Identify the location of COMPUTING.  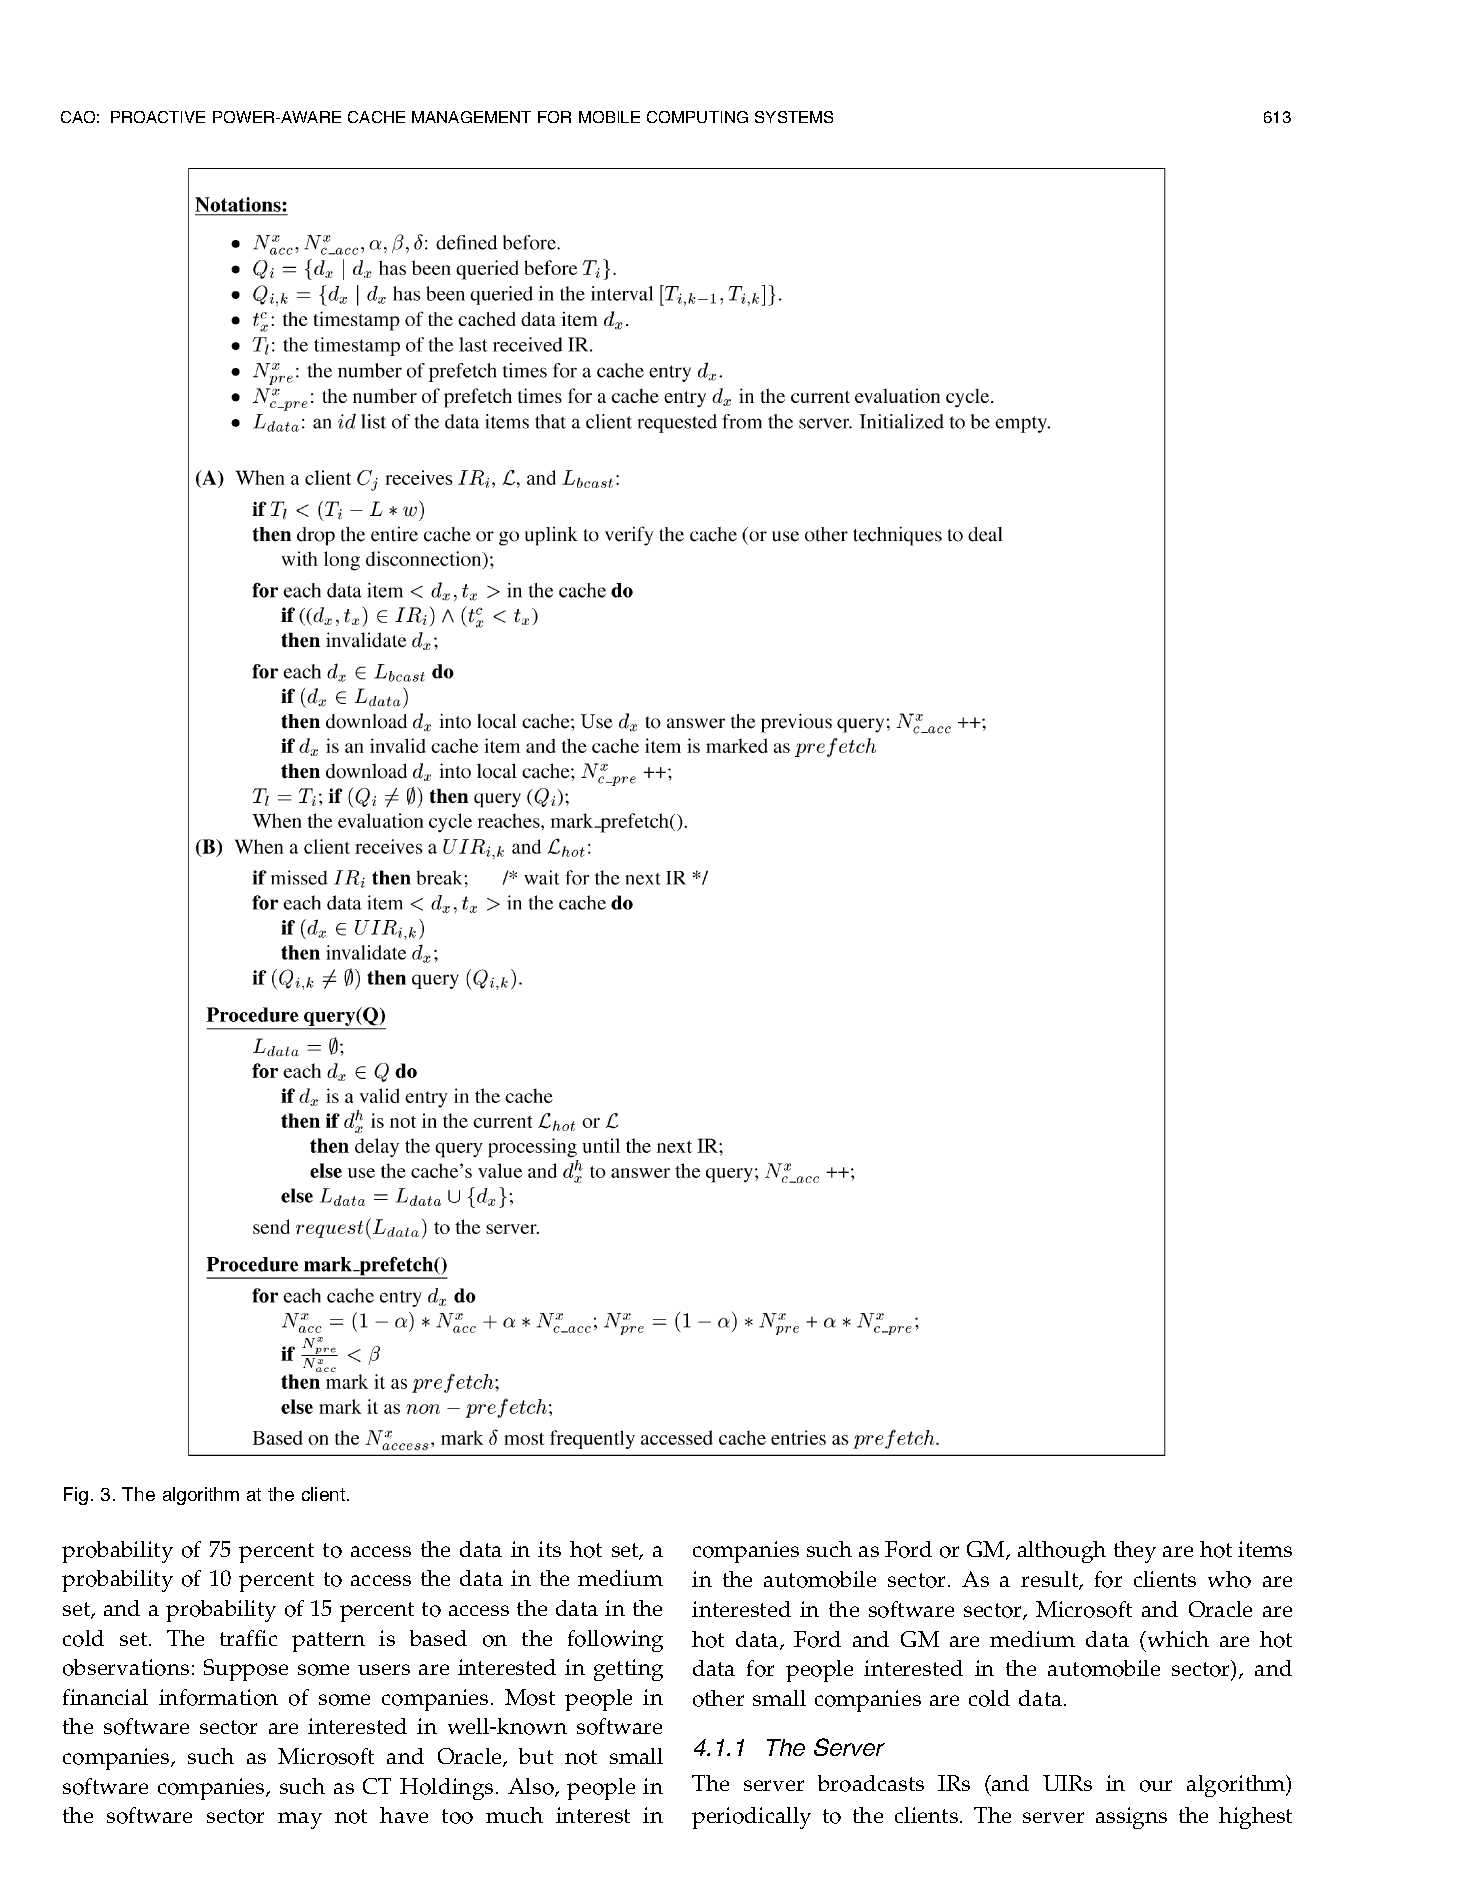
(697, 117).
